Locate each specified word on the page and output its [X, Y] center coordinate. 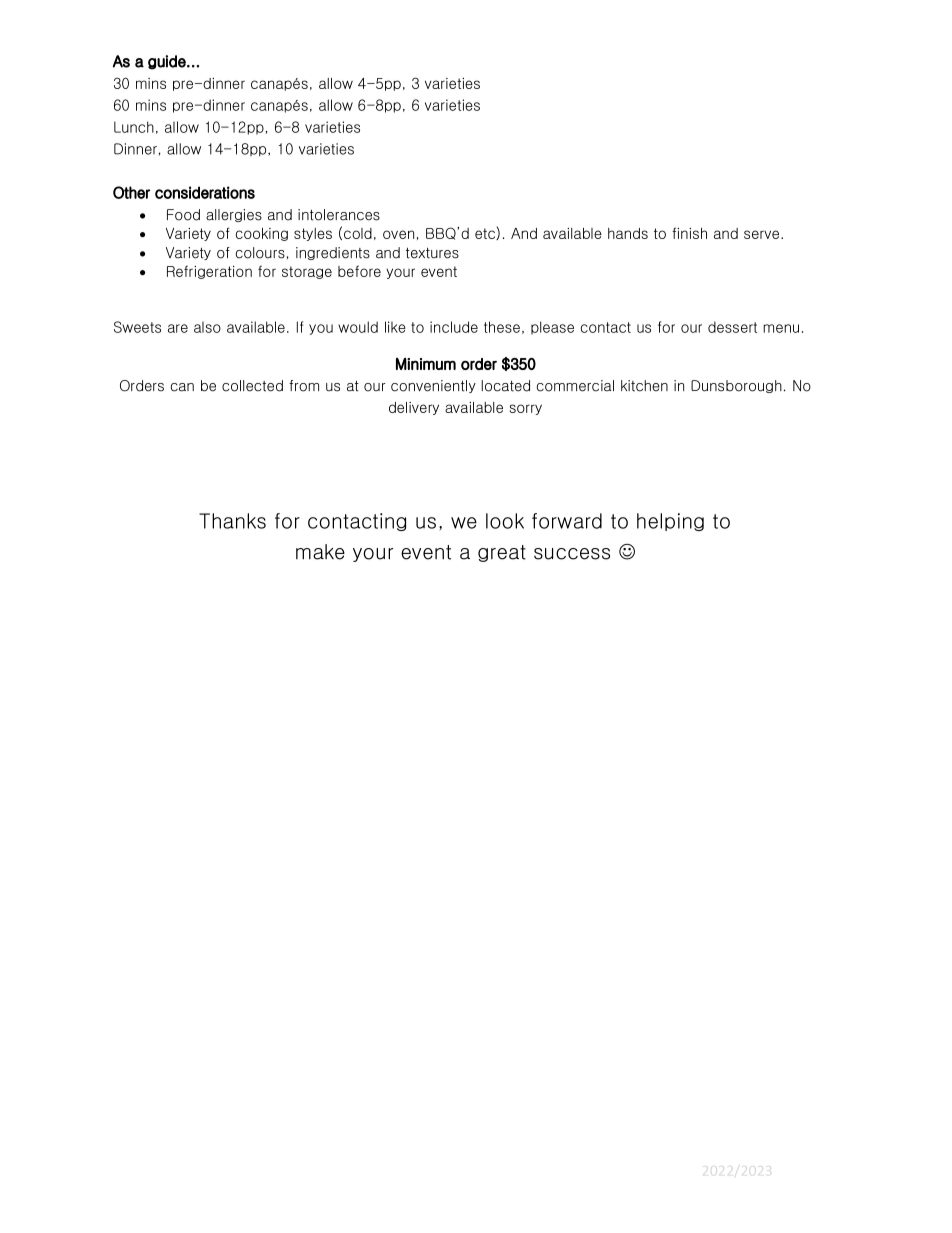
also [207, 327]
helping [670, 522]
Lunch [134, 127]
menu [781, 328]
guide [167, 62]
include [454, 327]
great [502, 553]
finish [689, 233]
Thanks [232, 521]
